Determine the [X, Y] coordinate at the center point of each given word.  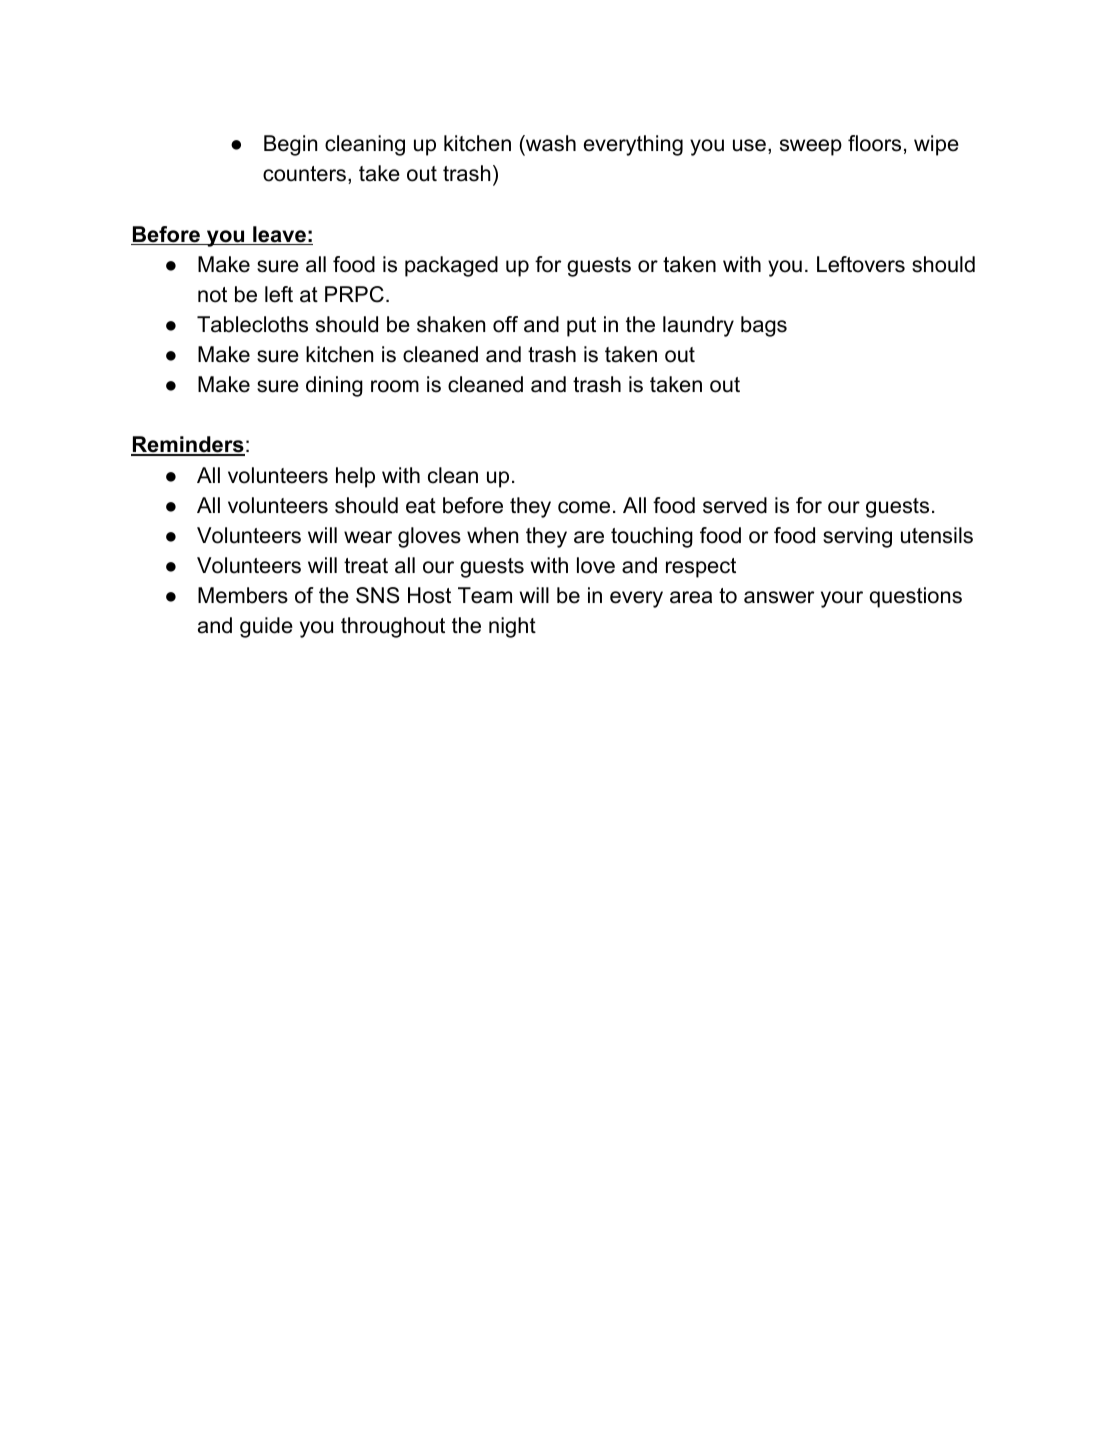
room [395, 386]
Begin [290, 145]
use [749, 145]
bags [764, 326]
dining [334, 386]
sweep [811, 147]
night [512, 627]
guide [266, 627]
